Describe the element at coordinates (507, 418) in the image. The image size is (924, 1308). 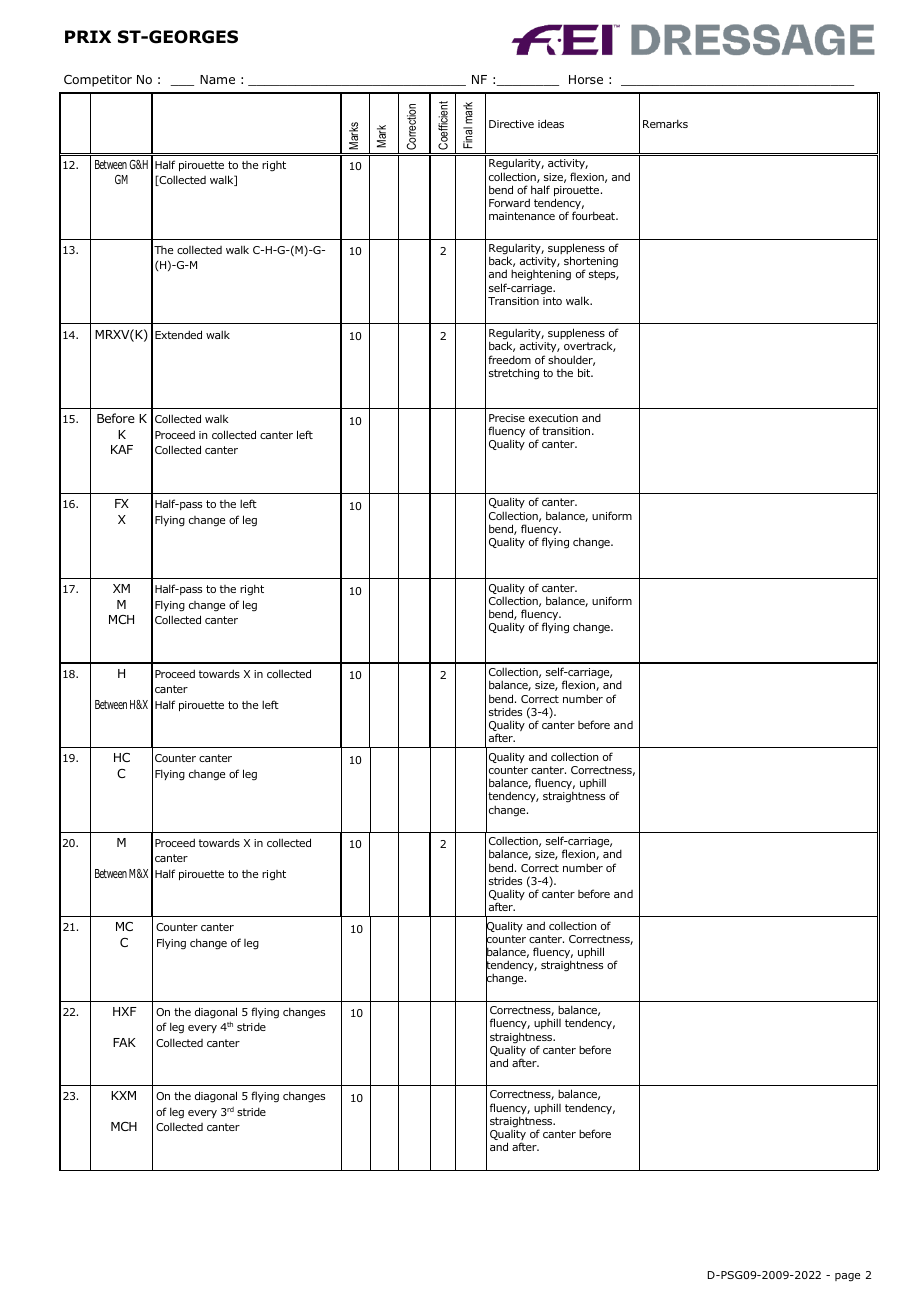
I see `Precise` at that location.
